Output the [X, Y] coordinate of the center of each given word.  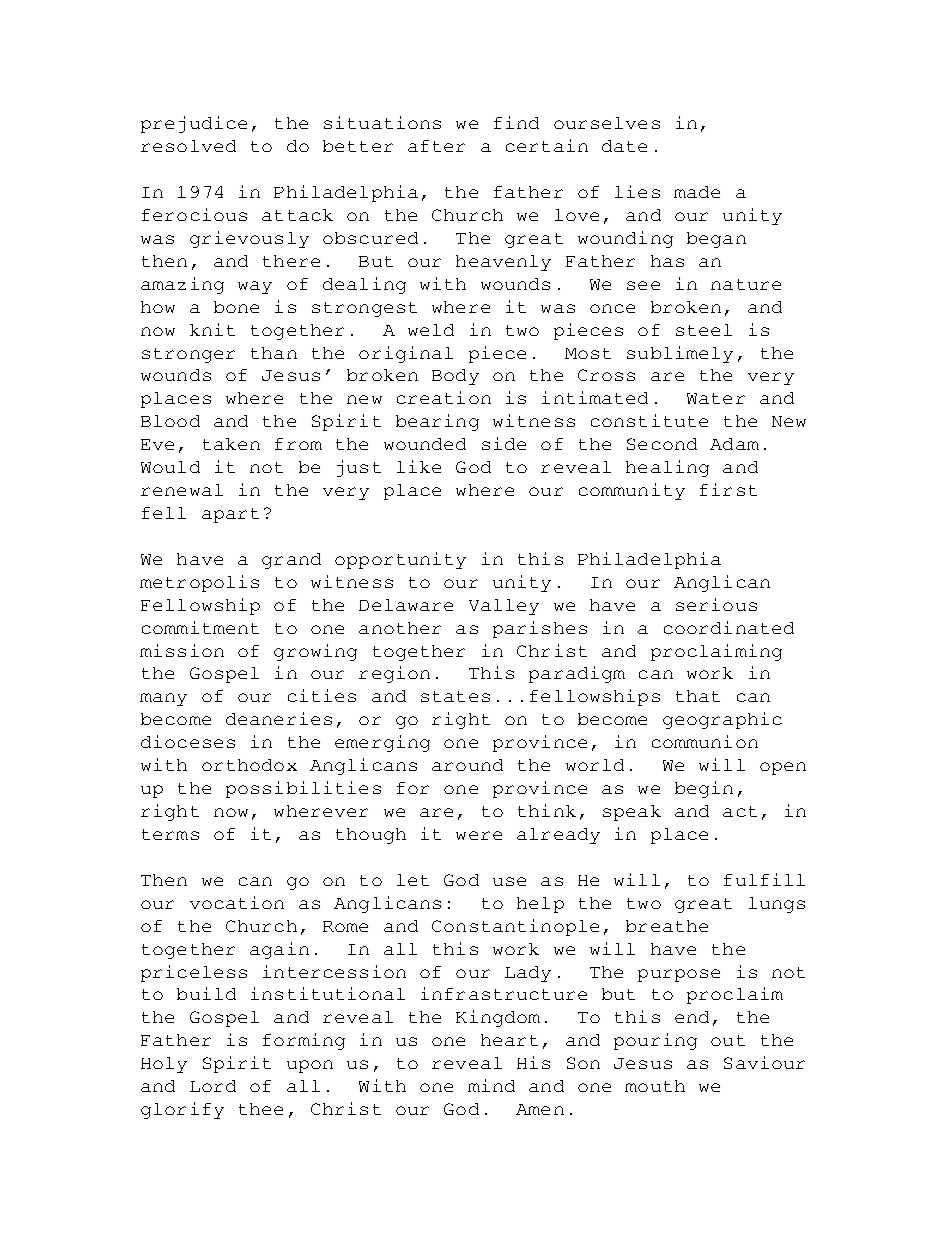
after [436, 146]
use [509, 881]
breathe [667, 926]
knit [212, 329]
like [419, 466]
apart [230, 515]
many [163, 699]
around [467, 765]
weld [431, 330]
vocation [237, 902]
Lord [213, 1086]
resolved [188, 146]
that [698, 696]
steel [704, 330]
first [728, 489]
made [697, 192]
